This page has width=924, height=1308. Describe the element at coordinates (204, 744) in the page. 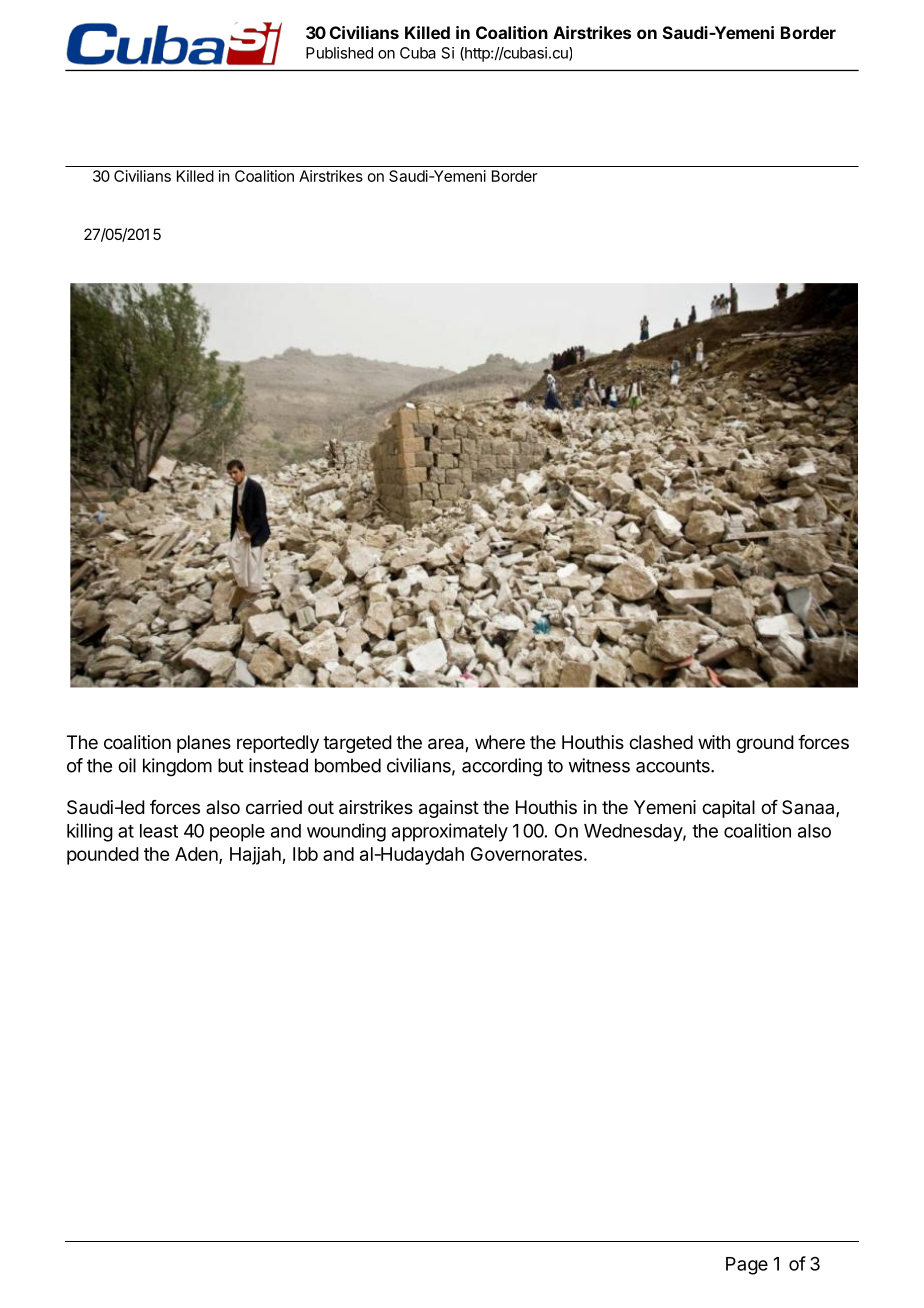

I see `planes` at that location.
